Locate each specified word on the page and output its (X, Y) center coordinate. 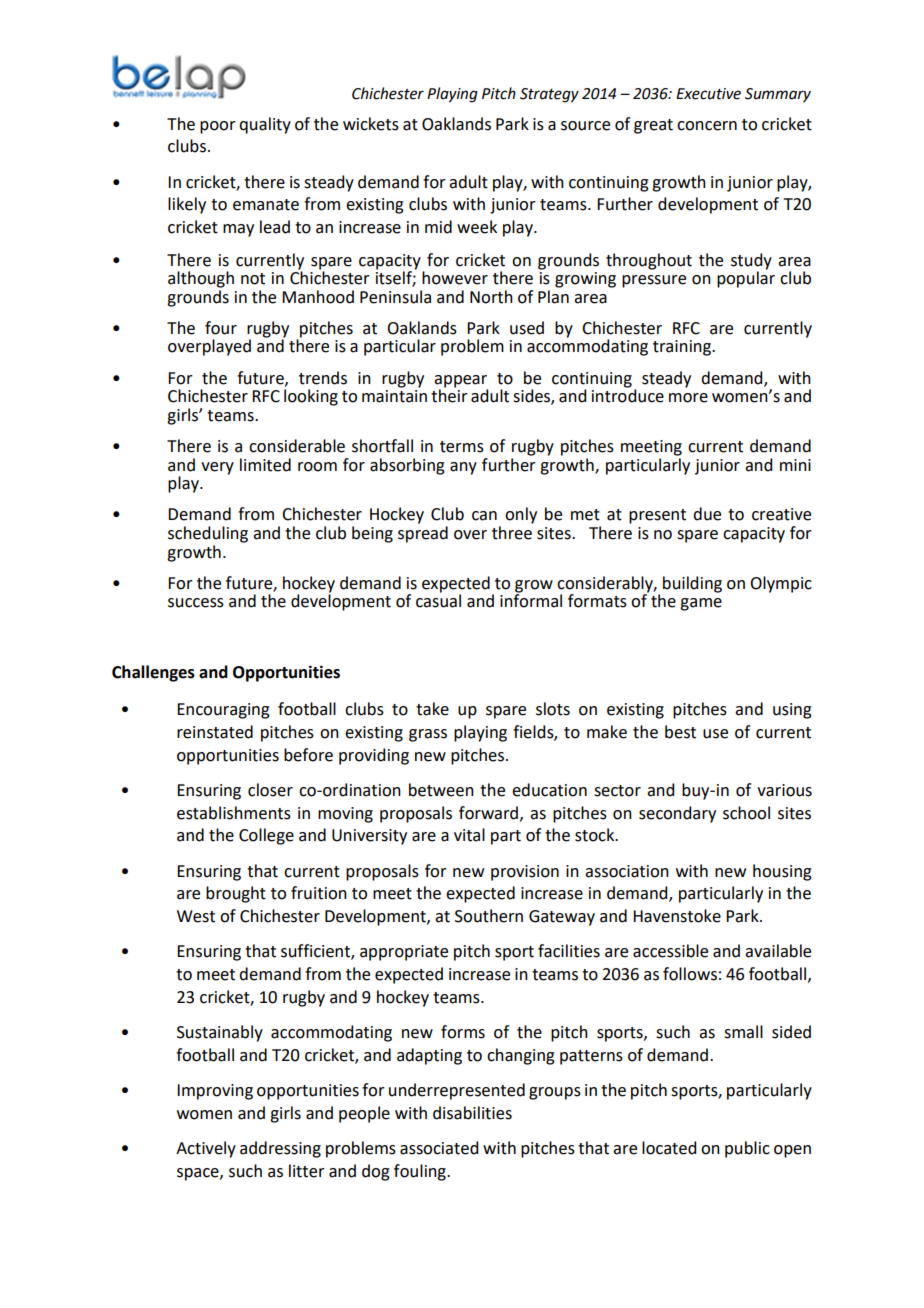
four (221, 328)
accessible (670, 951)
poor (218, 127)
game (701, 604)
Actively (206, 1149)
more (688, 398)
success (196, 603)
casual (438, 600)
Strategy (549, 95)
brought (236, 894)
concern (707, 126)
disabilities (472, 1113)
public (747, 1149)
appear (460, 381)
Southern (489, 916)
